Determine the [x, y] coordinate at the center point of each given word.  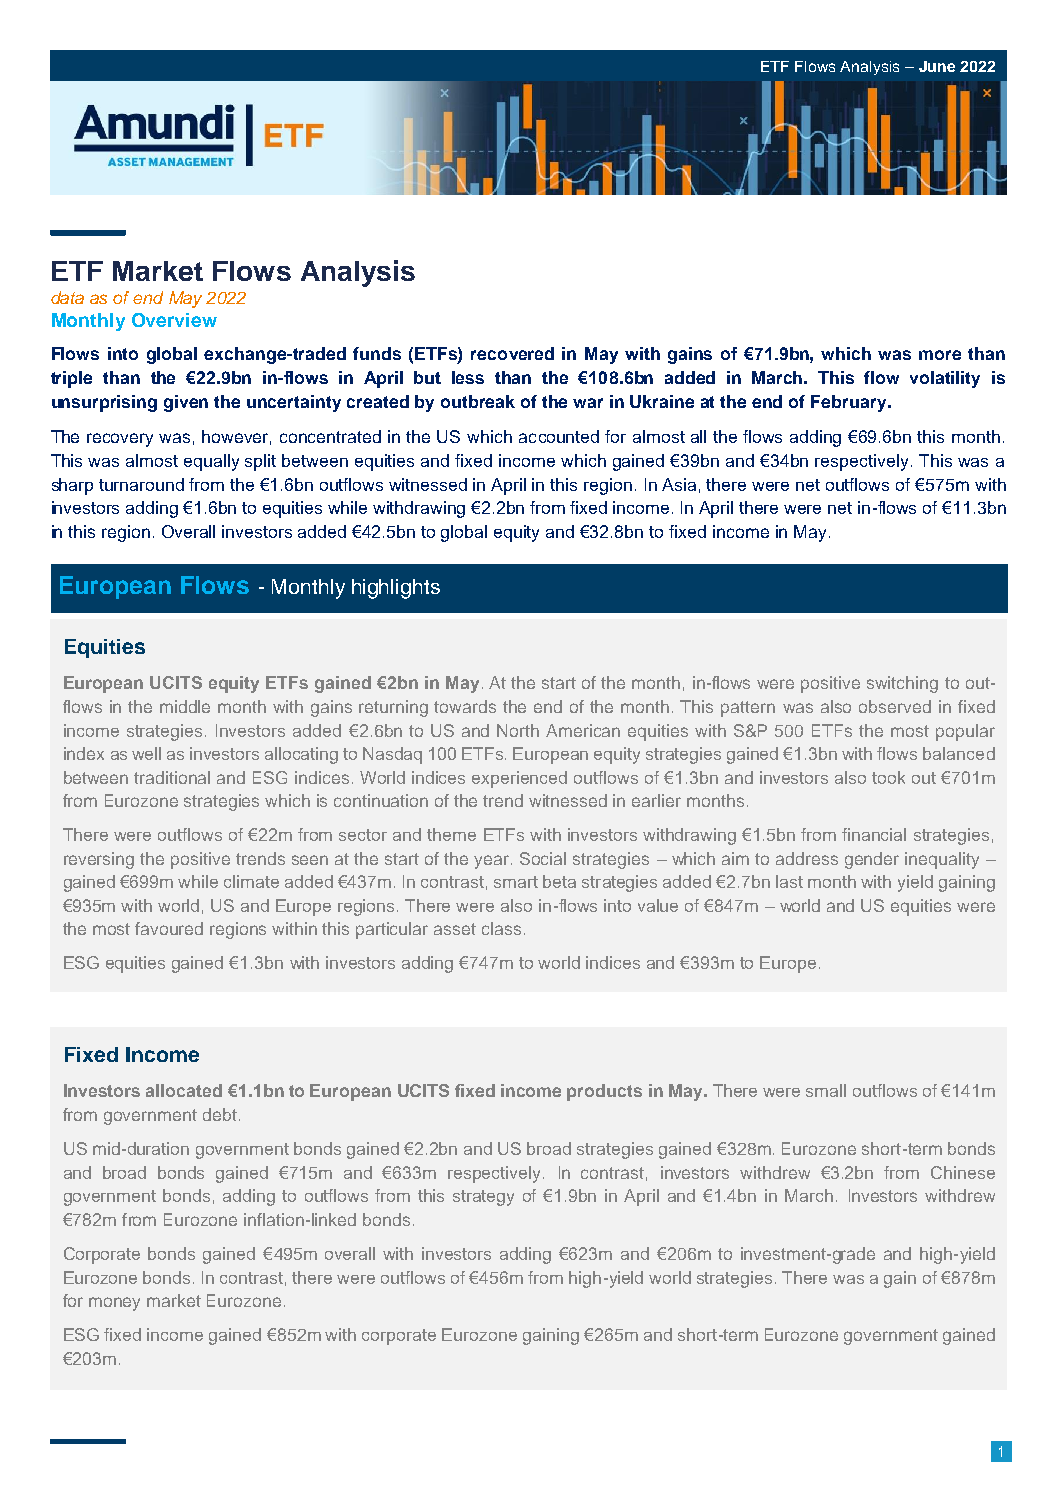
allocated [184, 1090]
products [604, 1092]
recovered [512, 353]
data [67, 297]
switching [902, 684]
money [114, 1304]
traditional [172, 777]
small [826, 1090]
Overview [174, 320]
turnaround [141, 484]
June [937, 66]
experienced [519, 779]
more [940, 355]
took [888, 777]
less [468, 377]
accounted [559, 436]
